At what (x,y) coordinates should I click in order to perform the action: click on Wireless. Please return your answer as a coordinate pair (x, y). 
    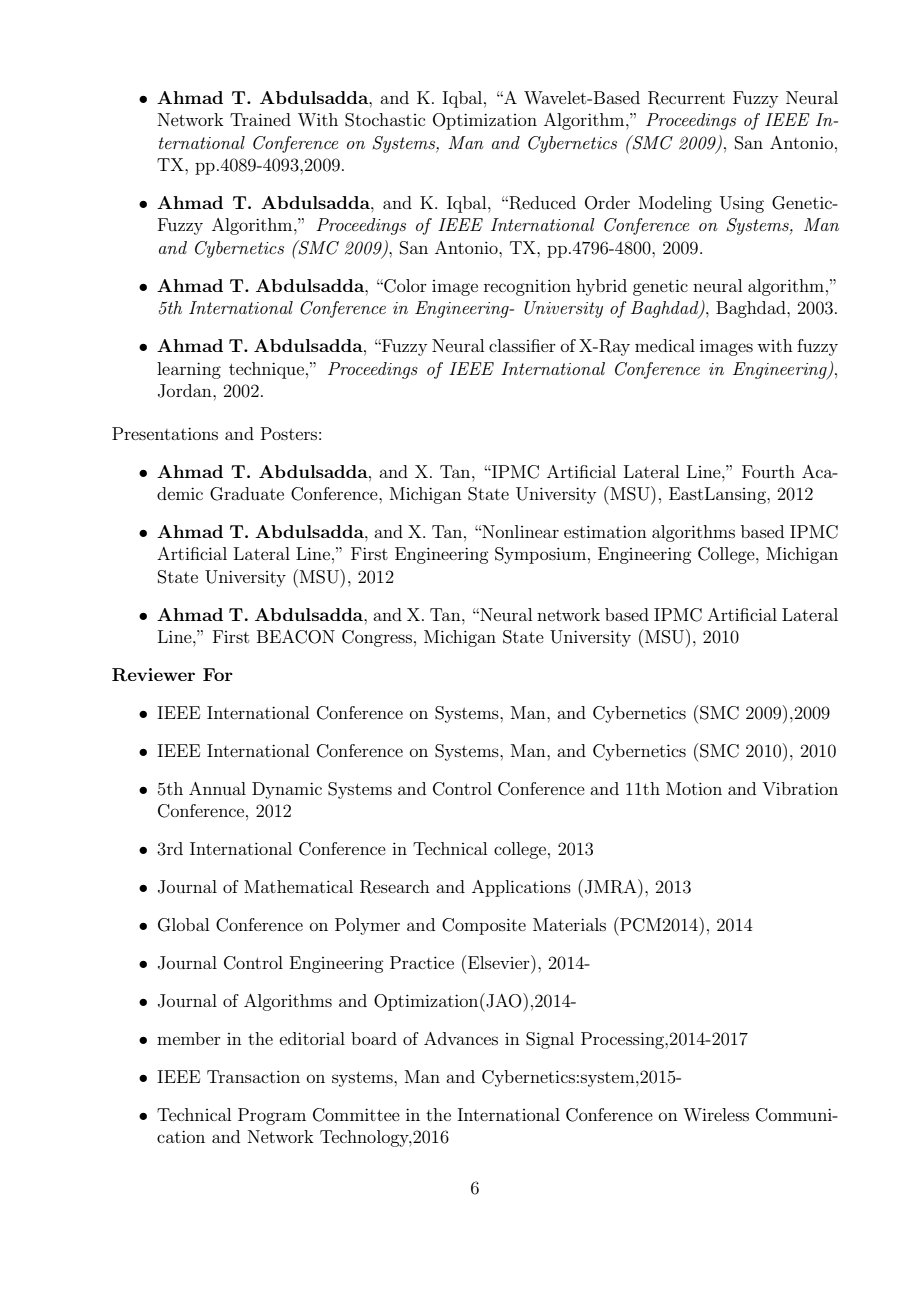
    Looking at the image, I should click on (716, 1114).
